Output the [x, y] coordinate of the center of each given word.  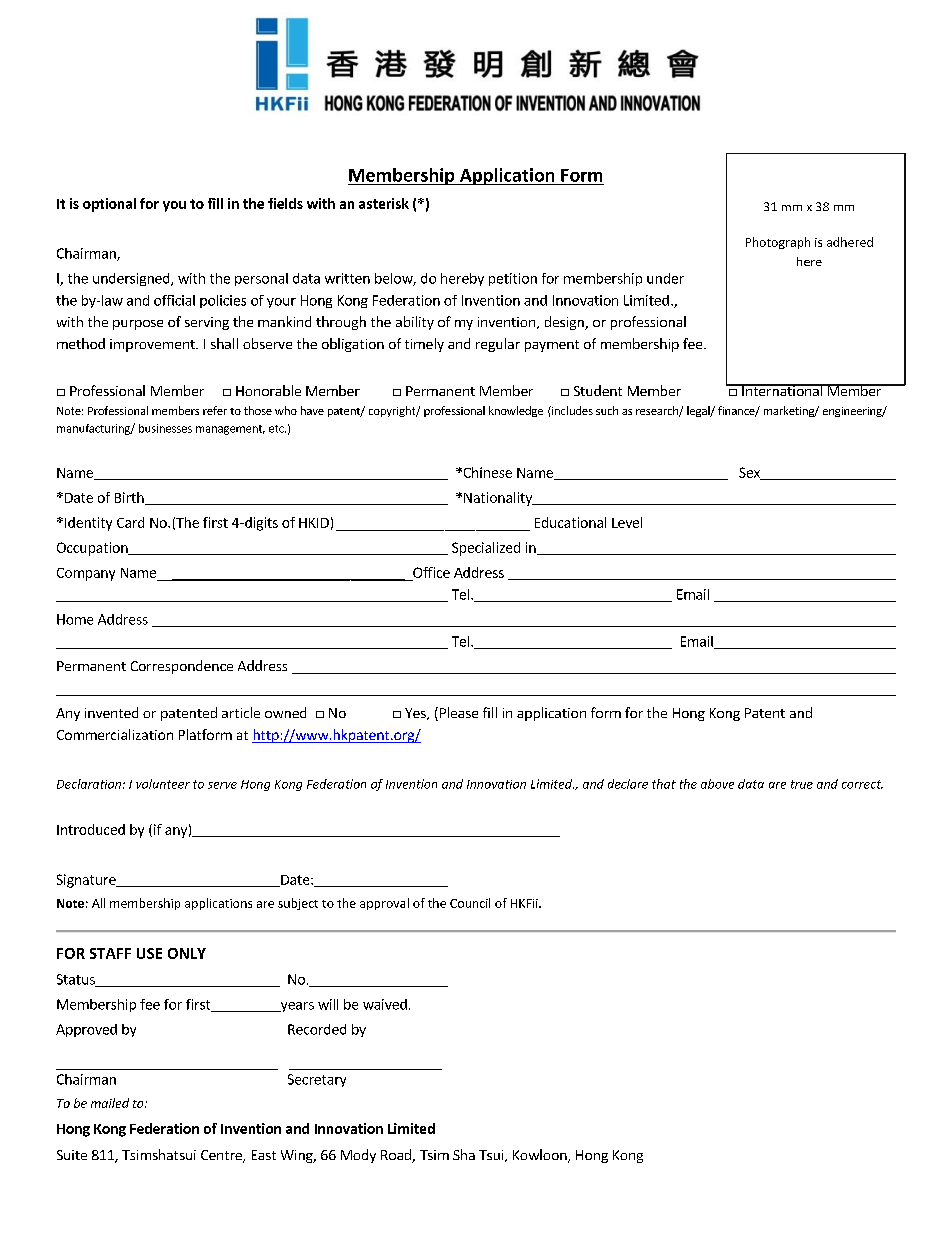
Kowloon [541, 1156]
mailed [110, 1103]
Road [397, 1156]
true [802, 784]
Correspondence [182, 667]
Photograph [778, 243]
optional [109, 205]
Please [457, 714]
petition [513, 279]
